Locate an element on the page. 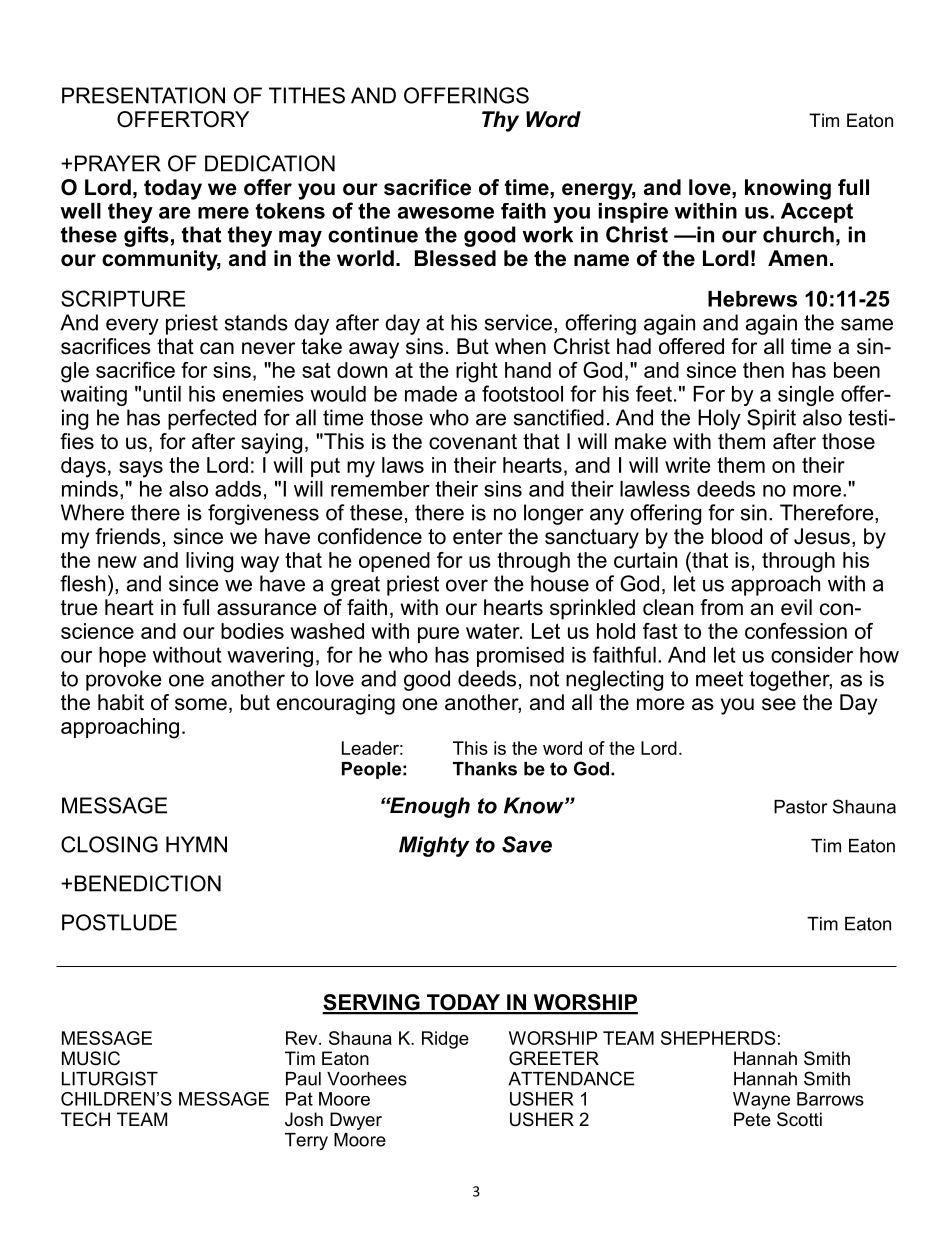  LITURGIST is located at coordinates (110, 1078).
